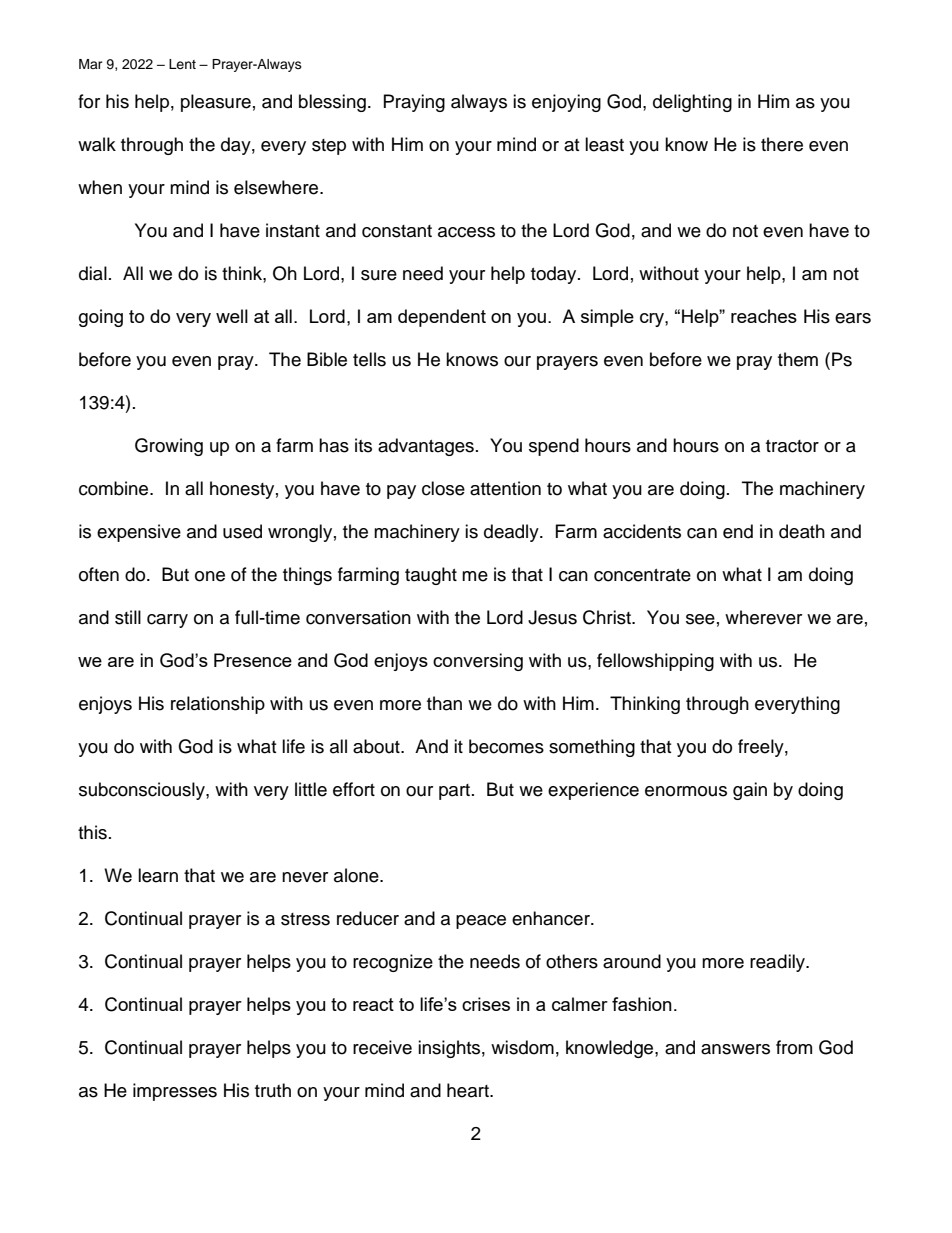 Image resolution: width=952 pixels, height=1233 pixels. Describe the element at coordinates (175, 1092) in the image. I see `impresses` at that location.
